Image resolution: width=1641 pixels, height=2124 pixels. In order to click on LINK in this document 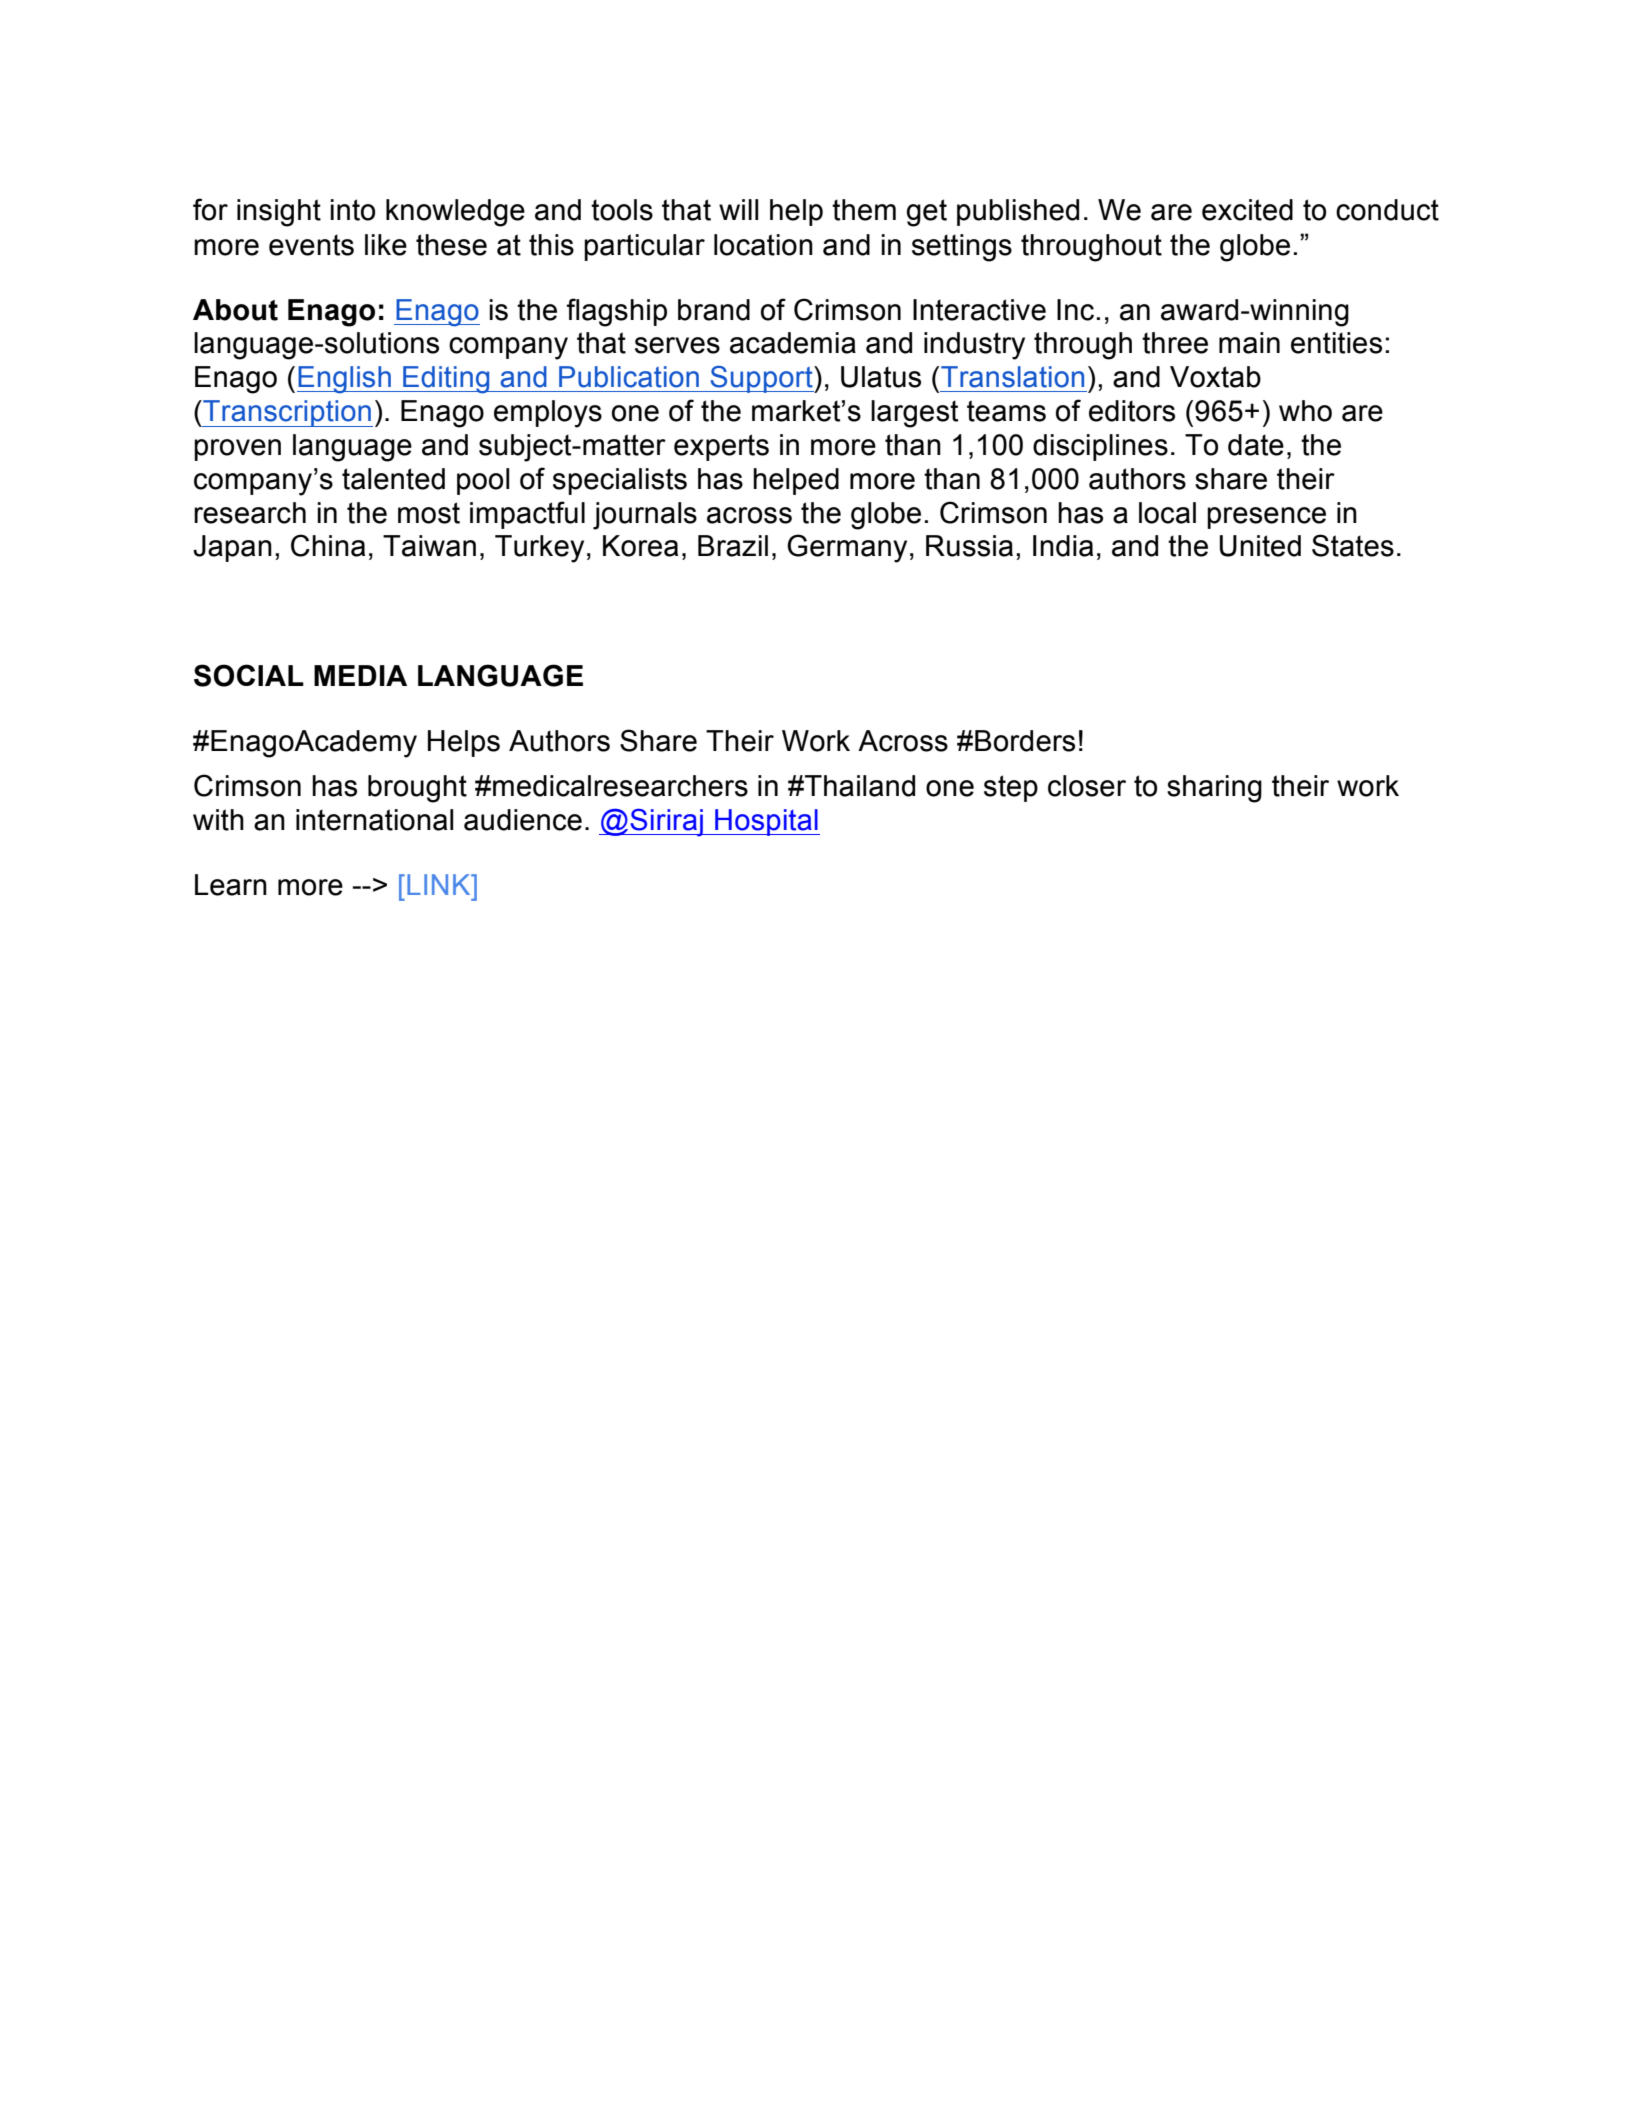, I will do `click(440, 884)`.
